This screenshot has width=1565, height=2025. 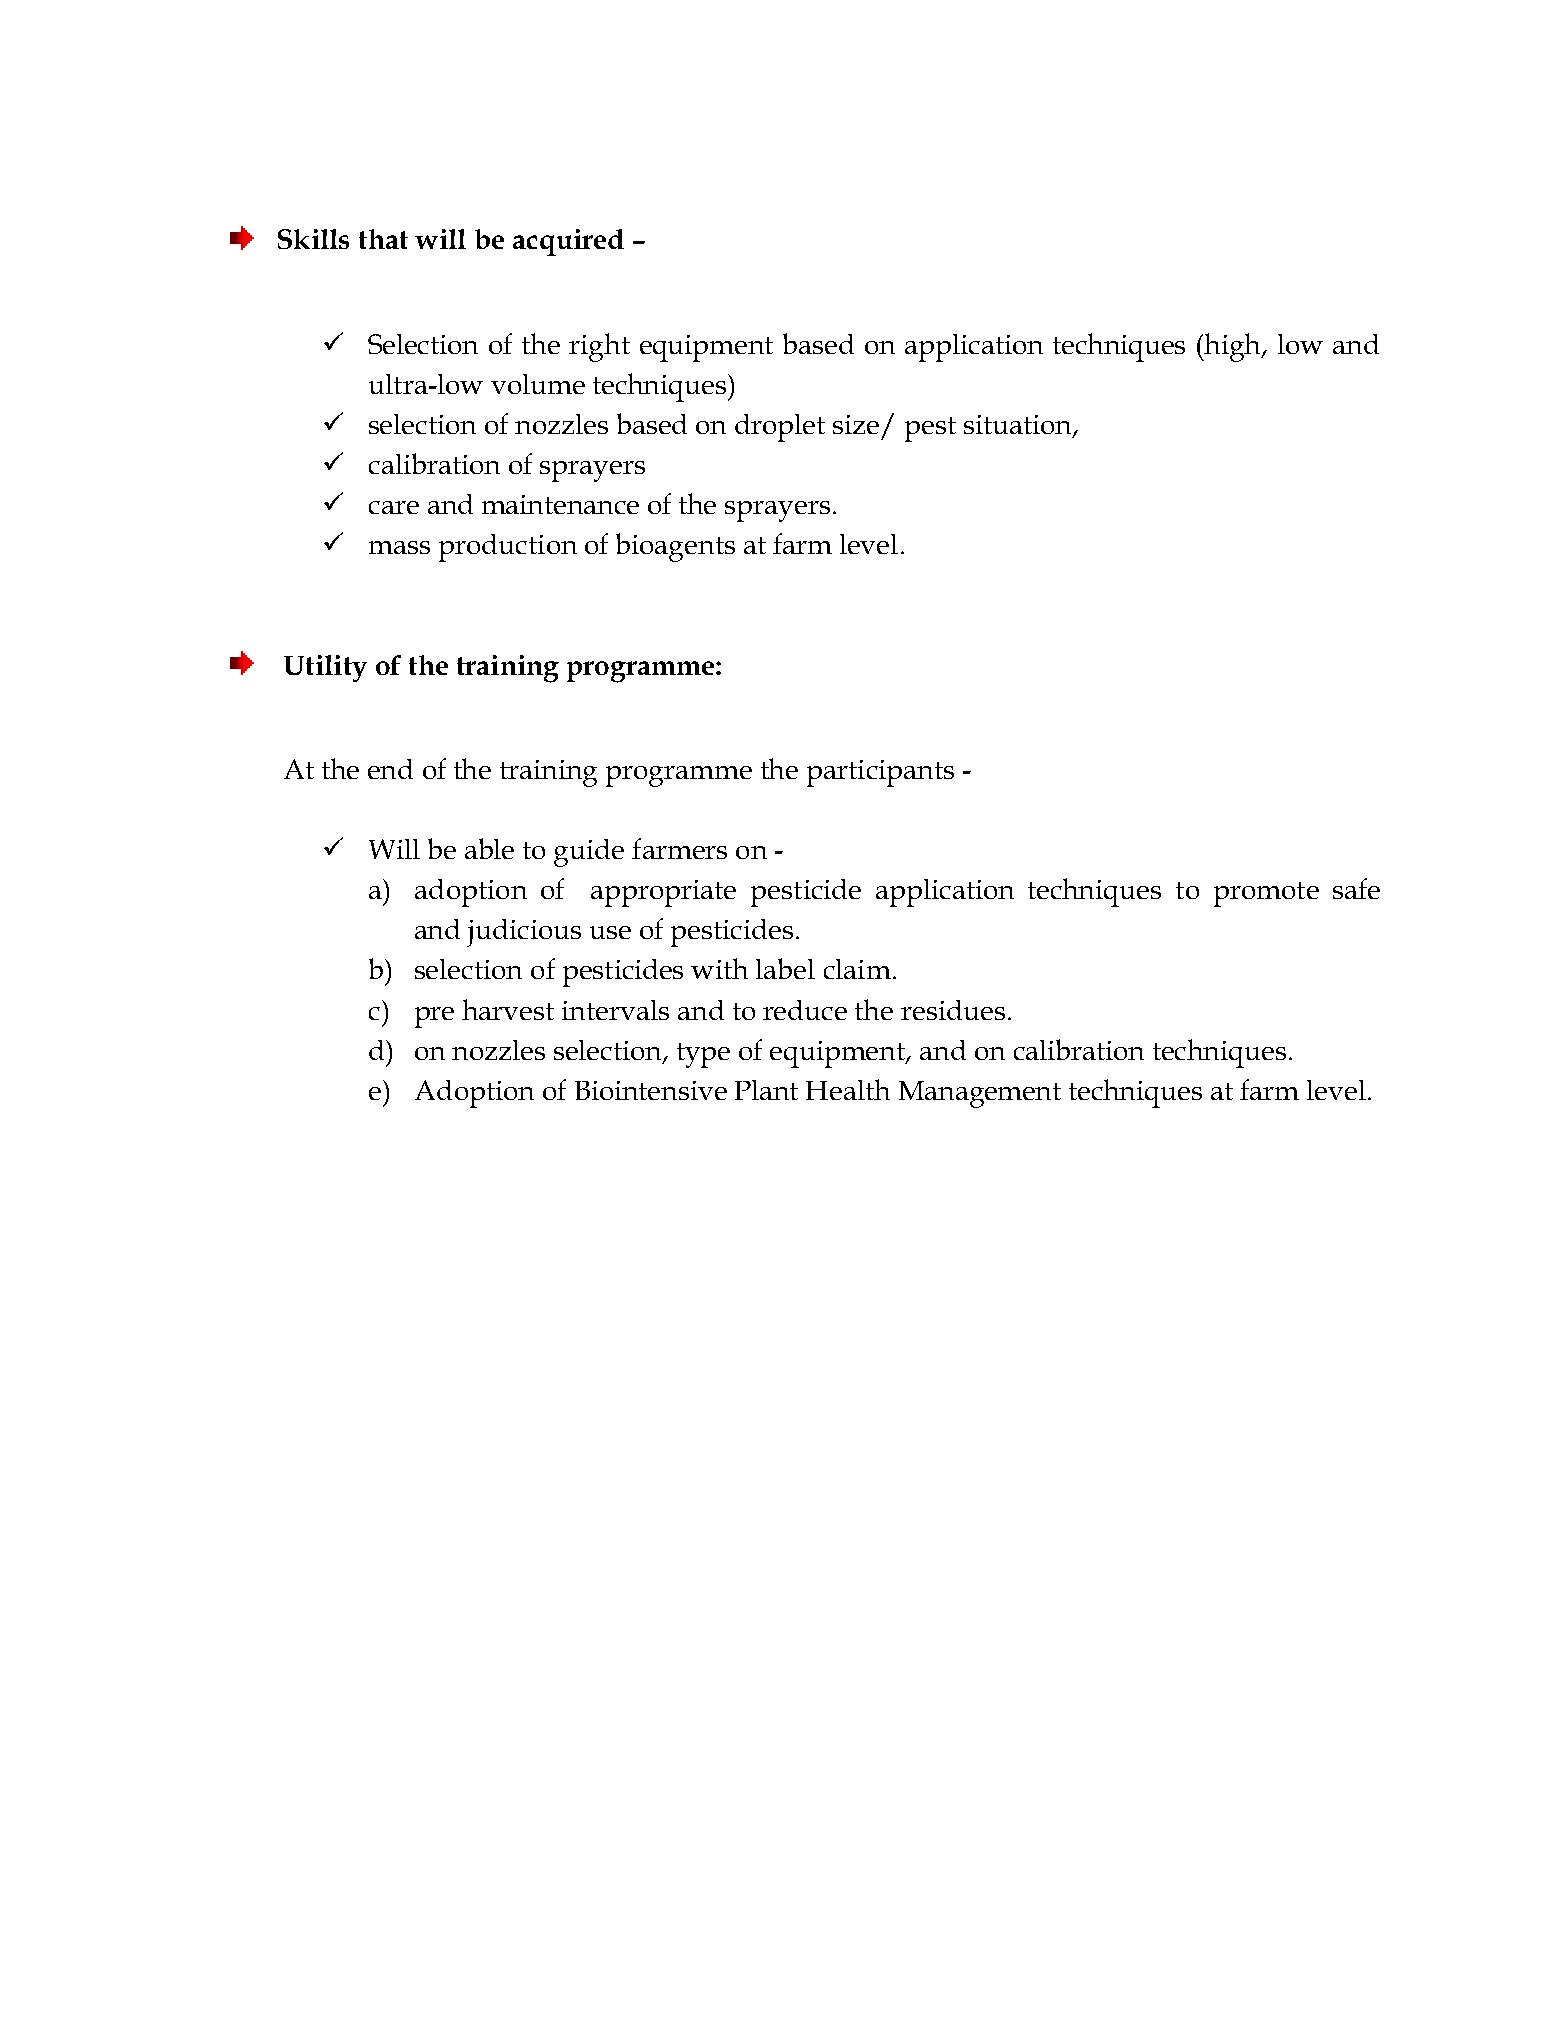 I want to click on Management, so click(x=980, y=1094).
